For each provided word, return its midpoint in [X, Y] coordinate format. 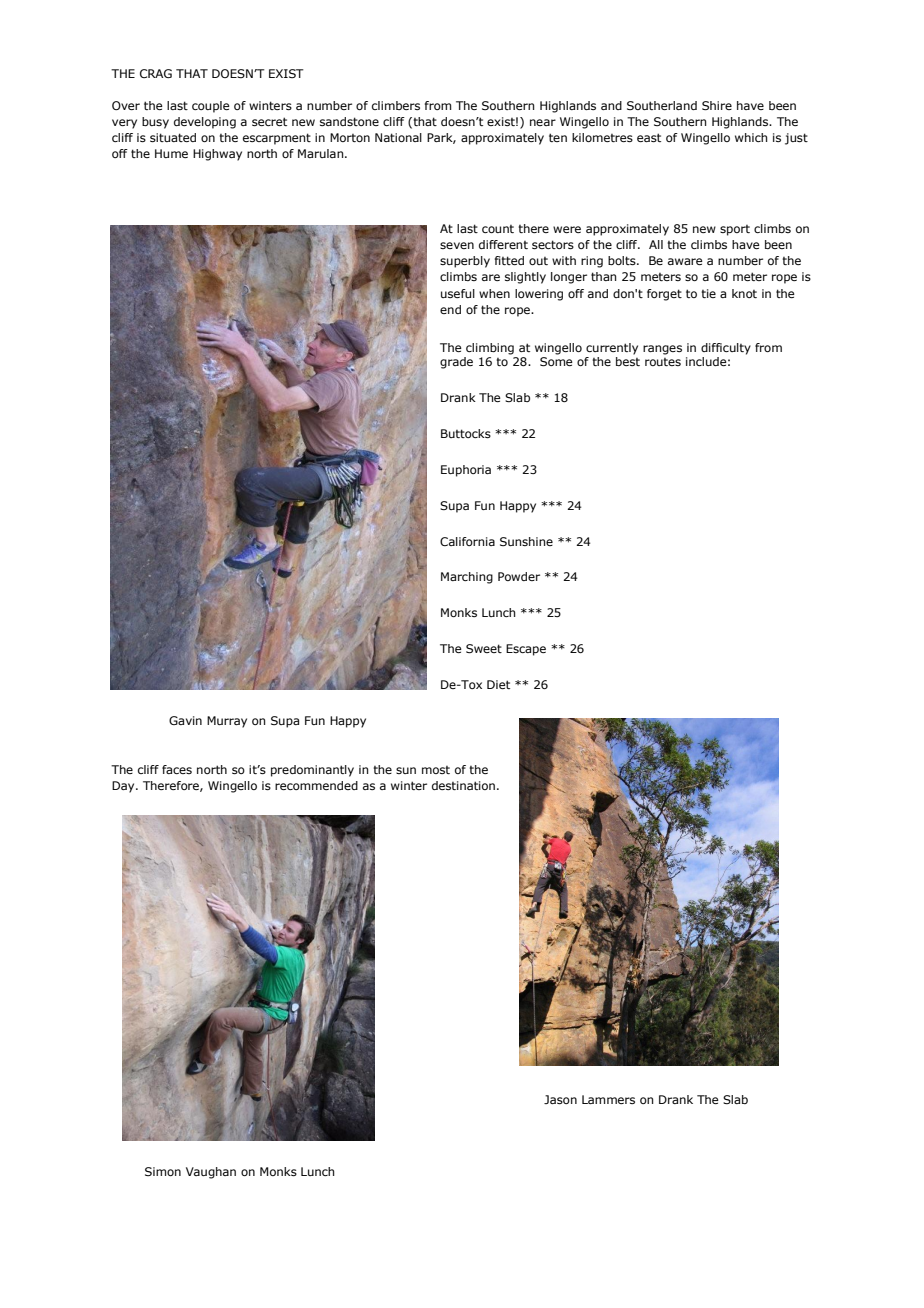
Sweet [484, 649]
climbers [396, 105]
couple [211, 107]
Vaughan [211, 1173]
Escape [526, 650]
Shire [717, 106]
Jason [560, 1099]
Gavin [185, 720]
